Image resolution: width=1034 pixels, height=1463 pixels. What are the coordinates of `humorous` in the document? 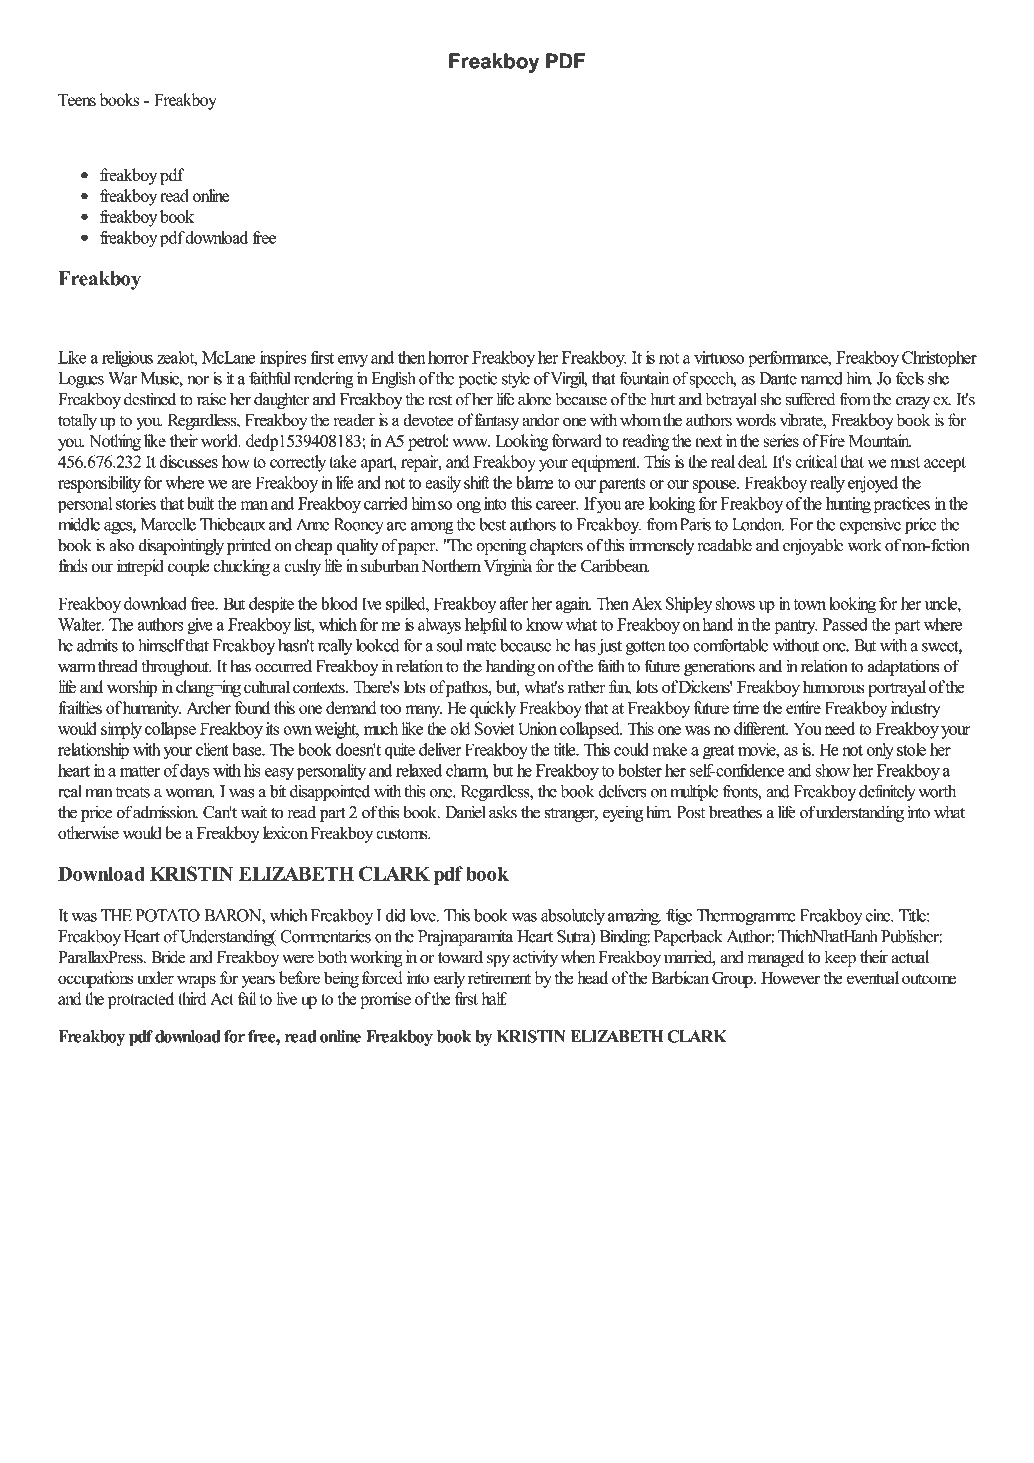 It's located at (833, 687).
